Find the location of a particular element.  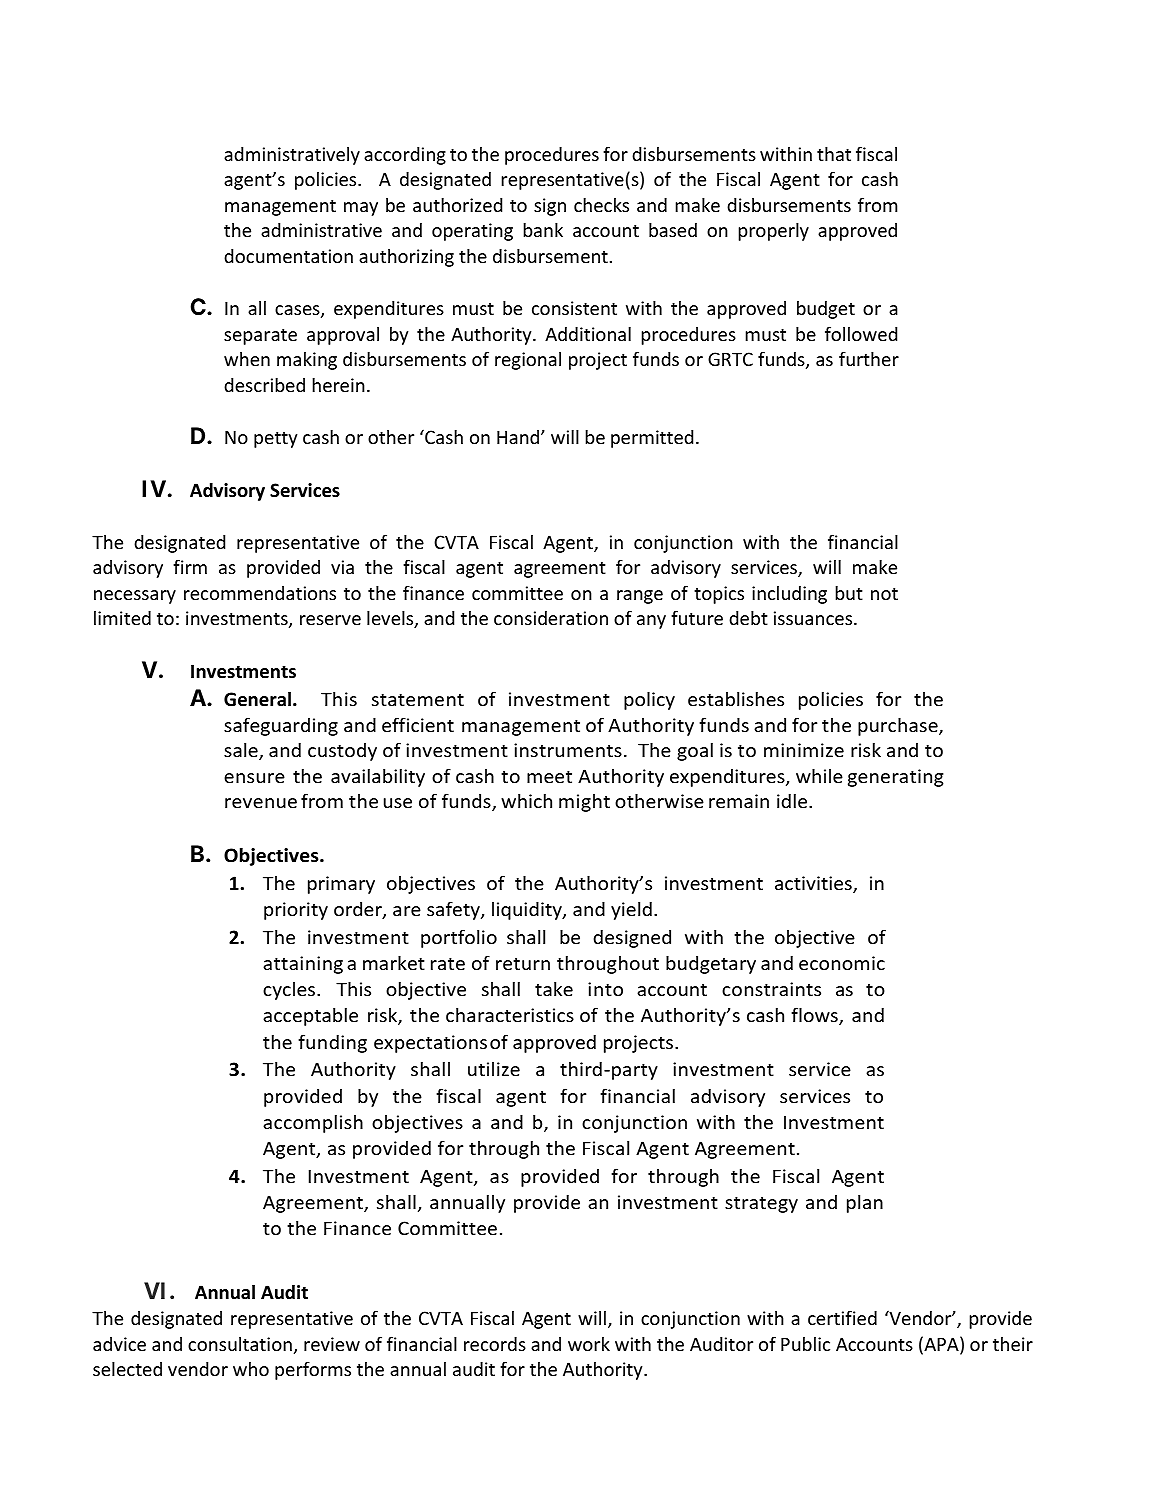

characteristics is located at coordinates (510, 1015).
